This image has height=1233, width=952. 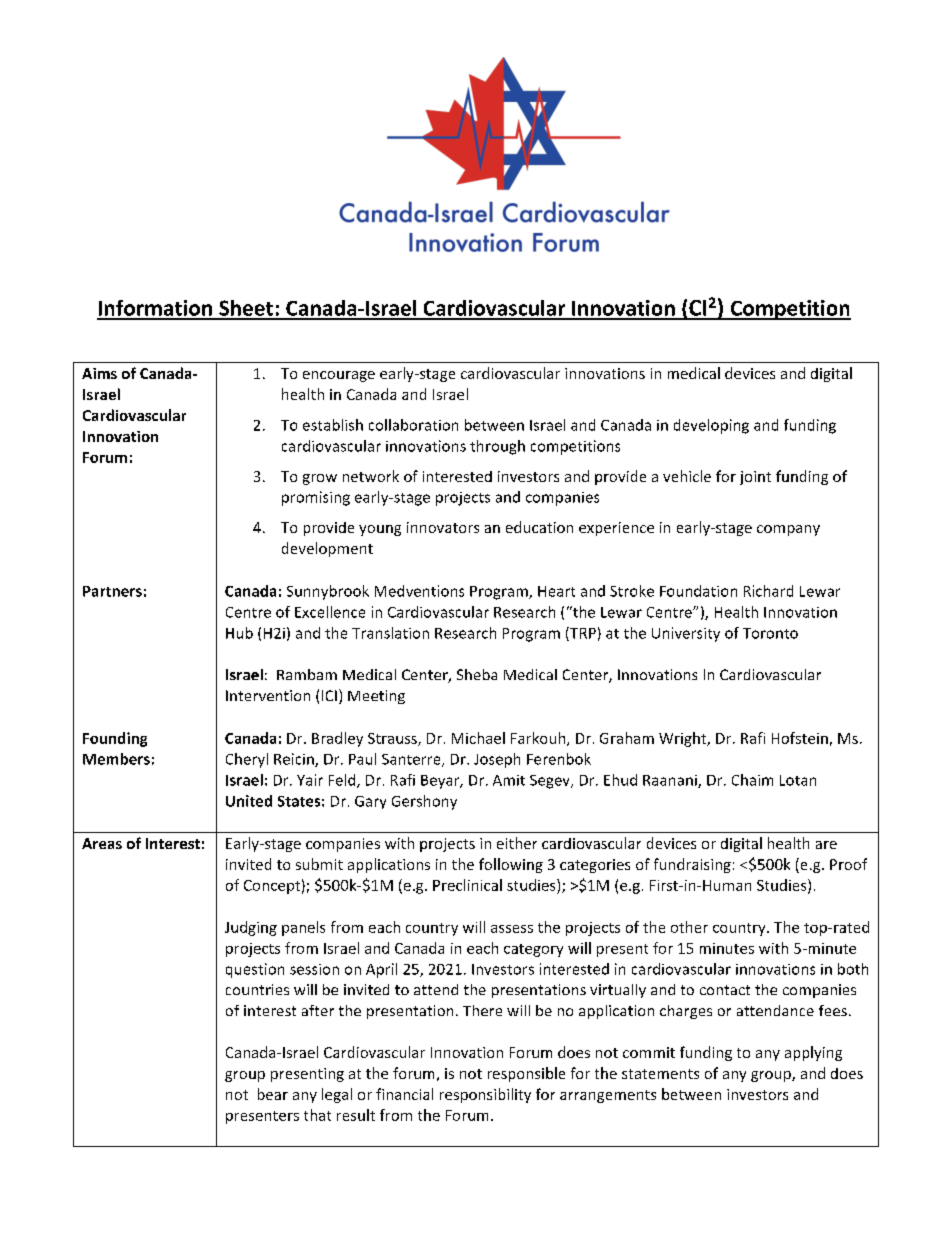 What do you see at coordinates (413, 425) in the image?
I see `collaboration` at bounding box center [413, 425].
